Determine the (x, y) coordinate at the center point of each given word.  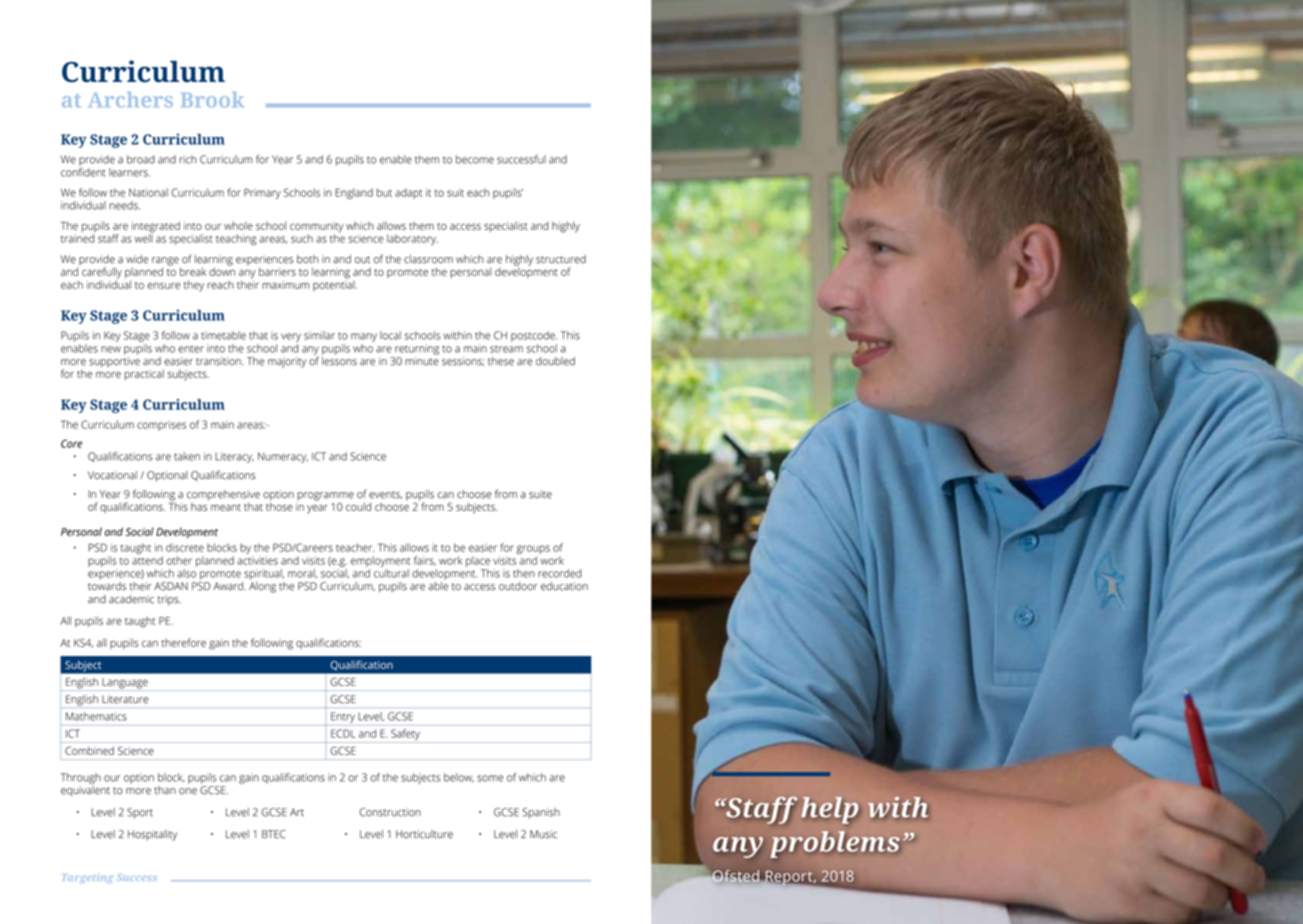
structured (561, 259)
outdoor (518, 586)
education (564, 586)
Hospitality (152, 835)
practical (144, 375)
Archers (131, 100)
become (475, 159)
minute (422, 361)
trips (169, 600)
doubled (555, 361)
